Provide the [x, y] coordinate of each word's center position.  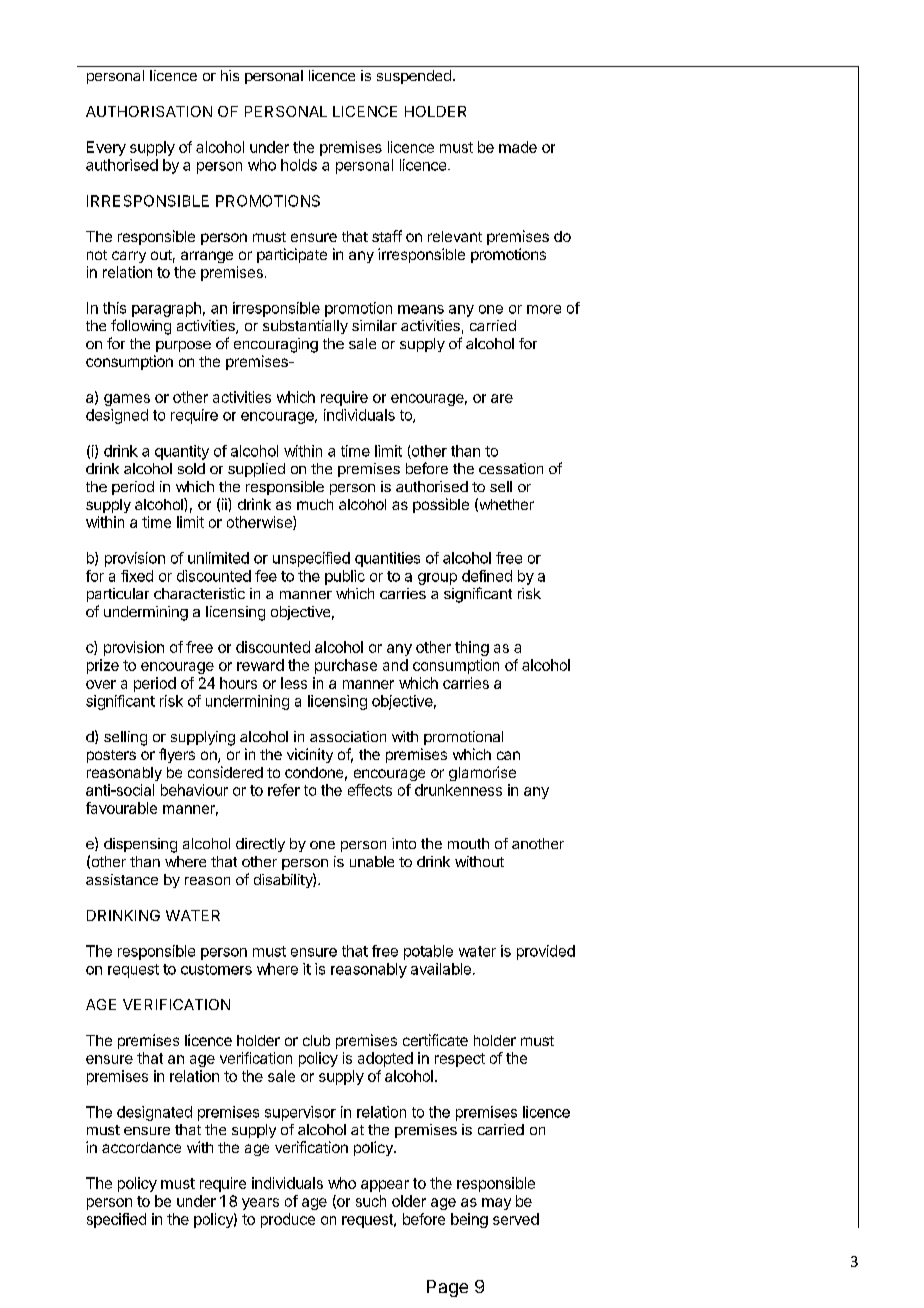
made [518, 147]
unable [372, 861]
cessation [511, 468]
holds [299, 165]
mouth [468, 843]
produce [288, 1220]
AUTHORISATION [149, 111]
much [315, 504]
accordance [141, 1147]
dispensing [140, 845]
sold [191, 468]
